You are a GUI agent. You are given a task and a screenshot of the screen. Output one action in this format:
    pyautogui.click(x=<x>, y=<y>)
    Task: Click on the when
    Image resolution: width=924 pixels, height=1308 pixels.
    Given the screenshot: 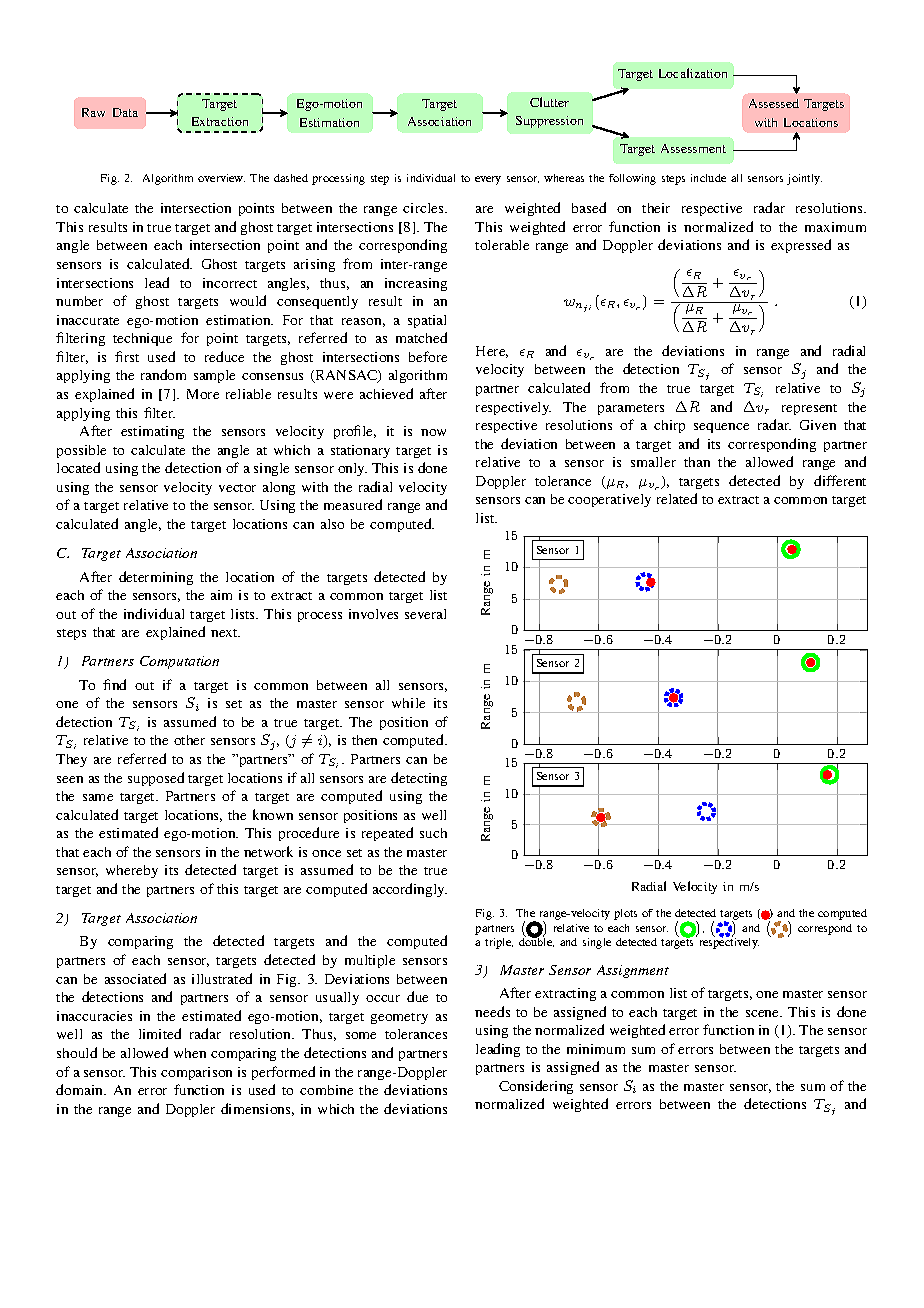 What is the action you would take?
    pyautogui.click(x=190, y=1053)
